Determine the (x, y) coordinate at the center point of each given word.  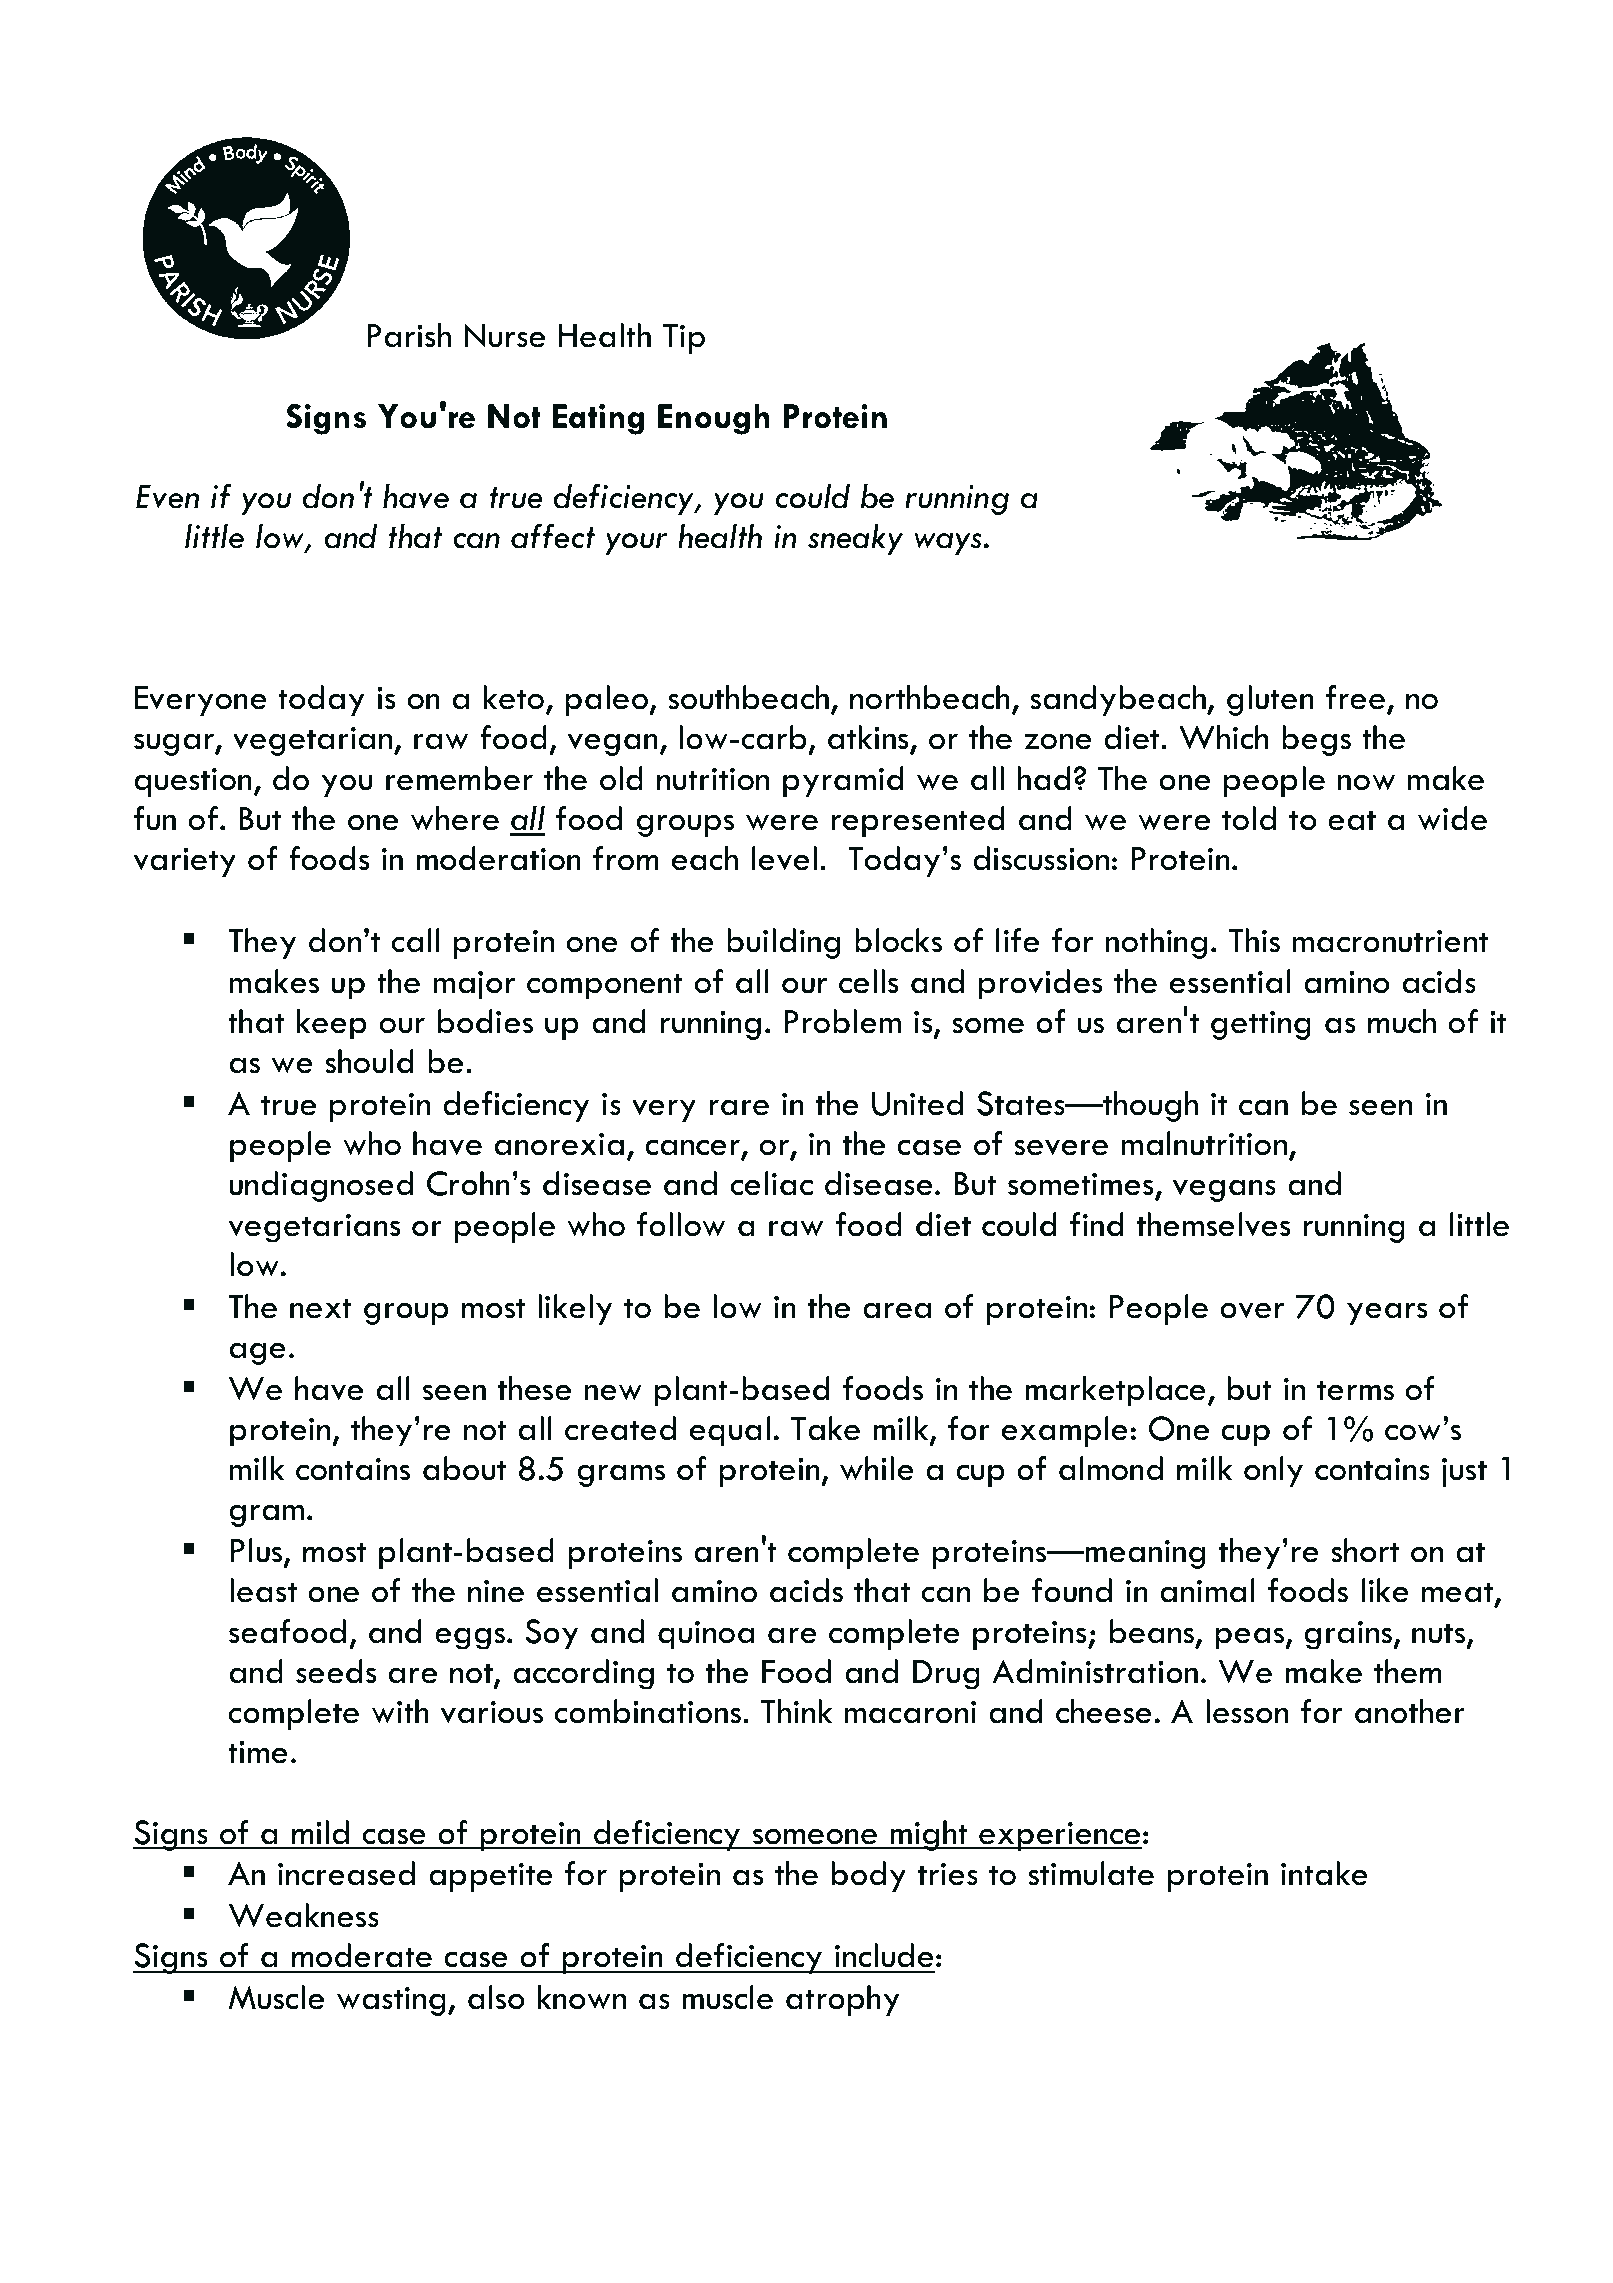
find (1097, 1224)
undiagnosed (321, 1186)
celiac (772, 1183)
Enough (714, 419)
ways (948, 544)
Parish (409, 335)
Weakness (304, 1915)
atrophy (842, 2000)
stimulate (1091, 1873)
